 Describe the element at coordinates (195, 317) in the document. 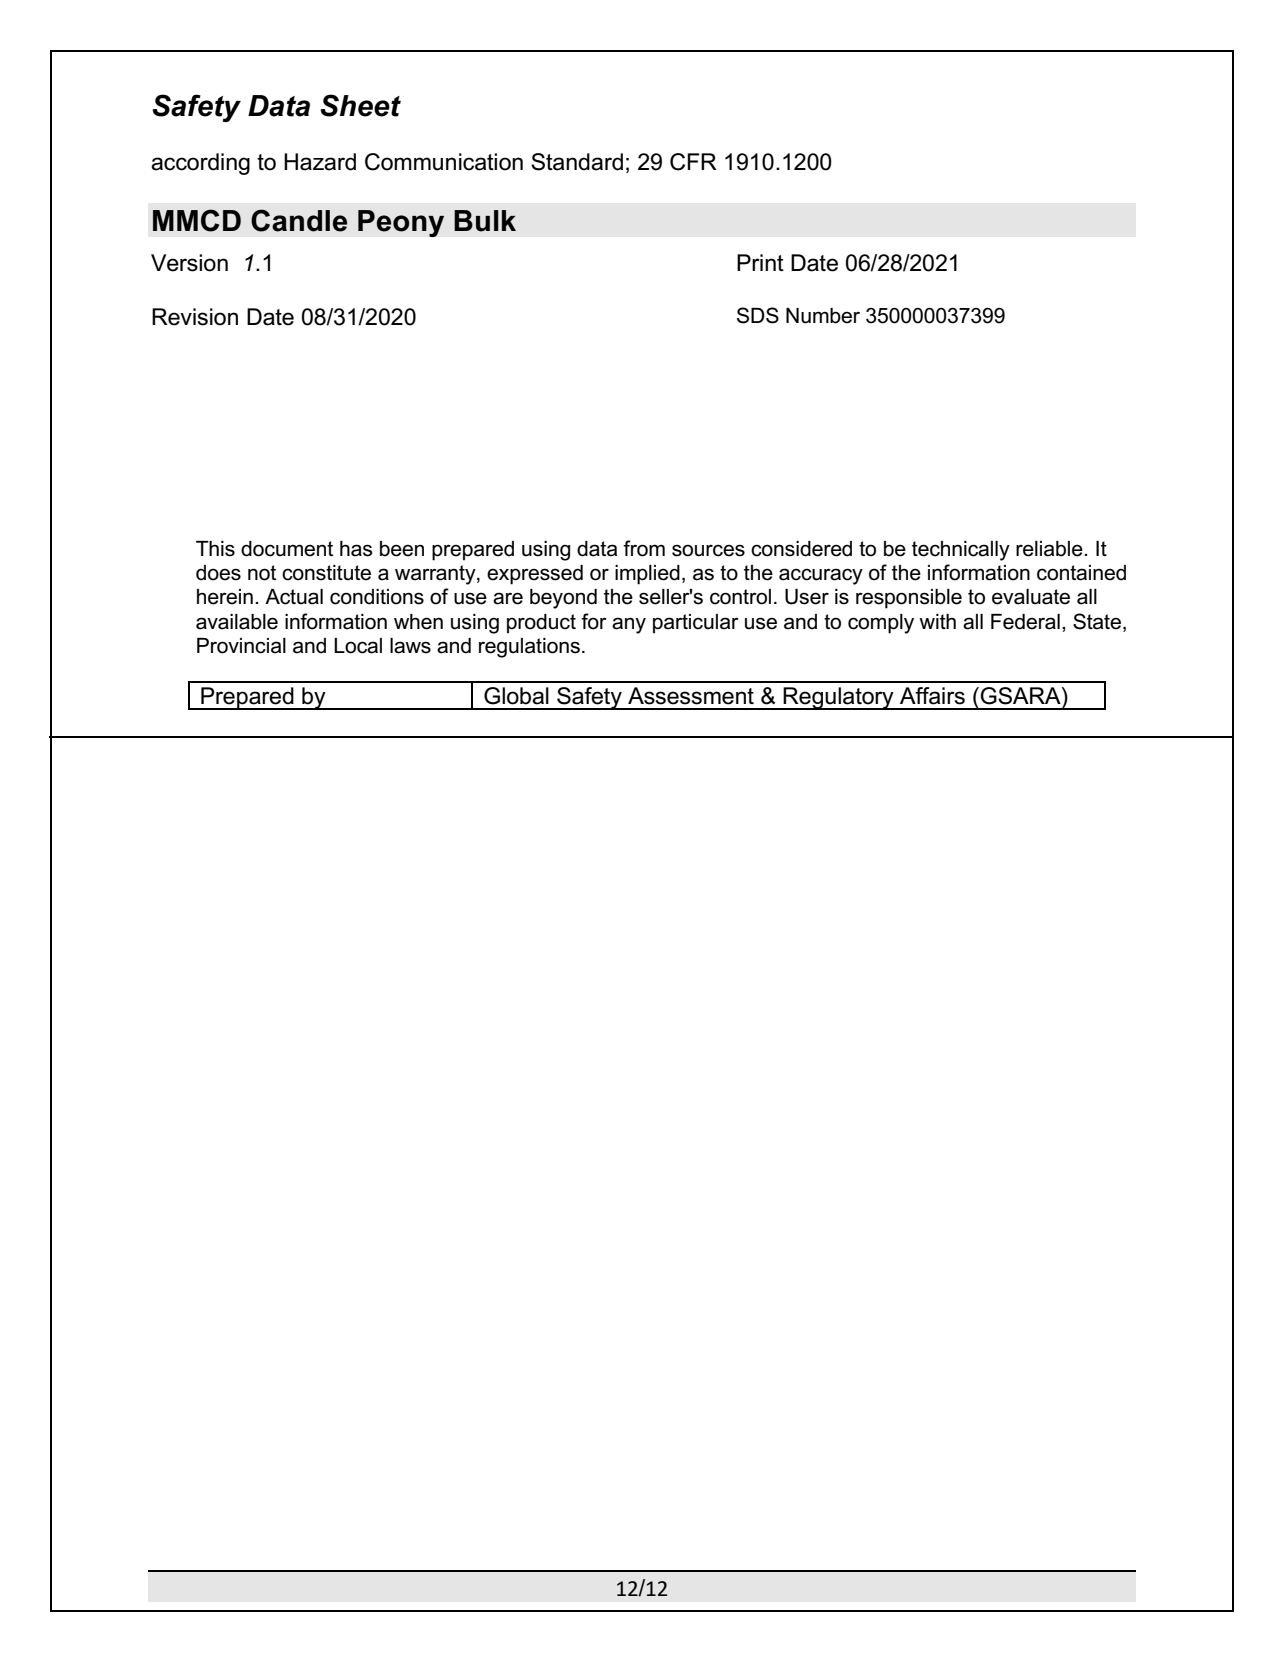

I see `Revision` at that location.
